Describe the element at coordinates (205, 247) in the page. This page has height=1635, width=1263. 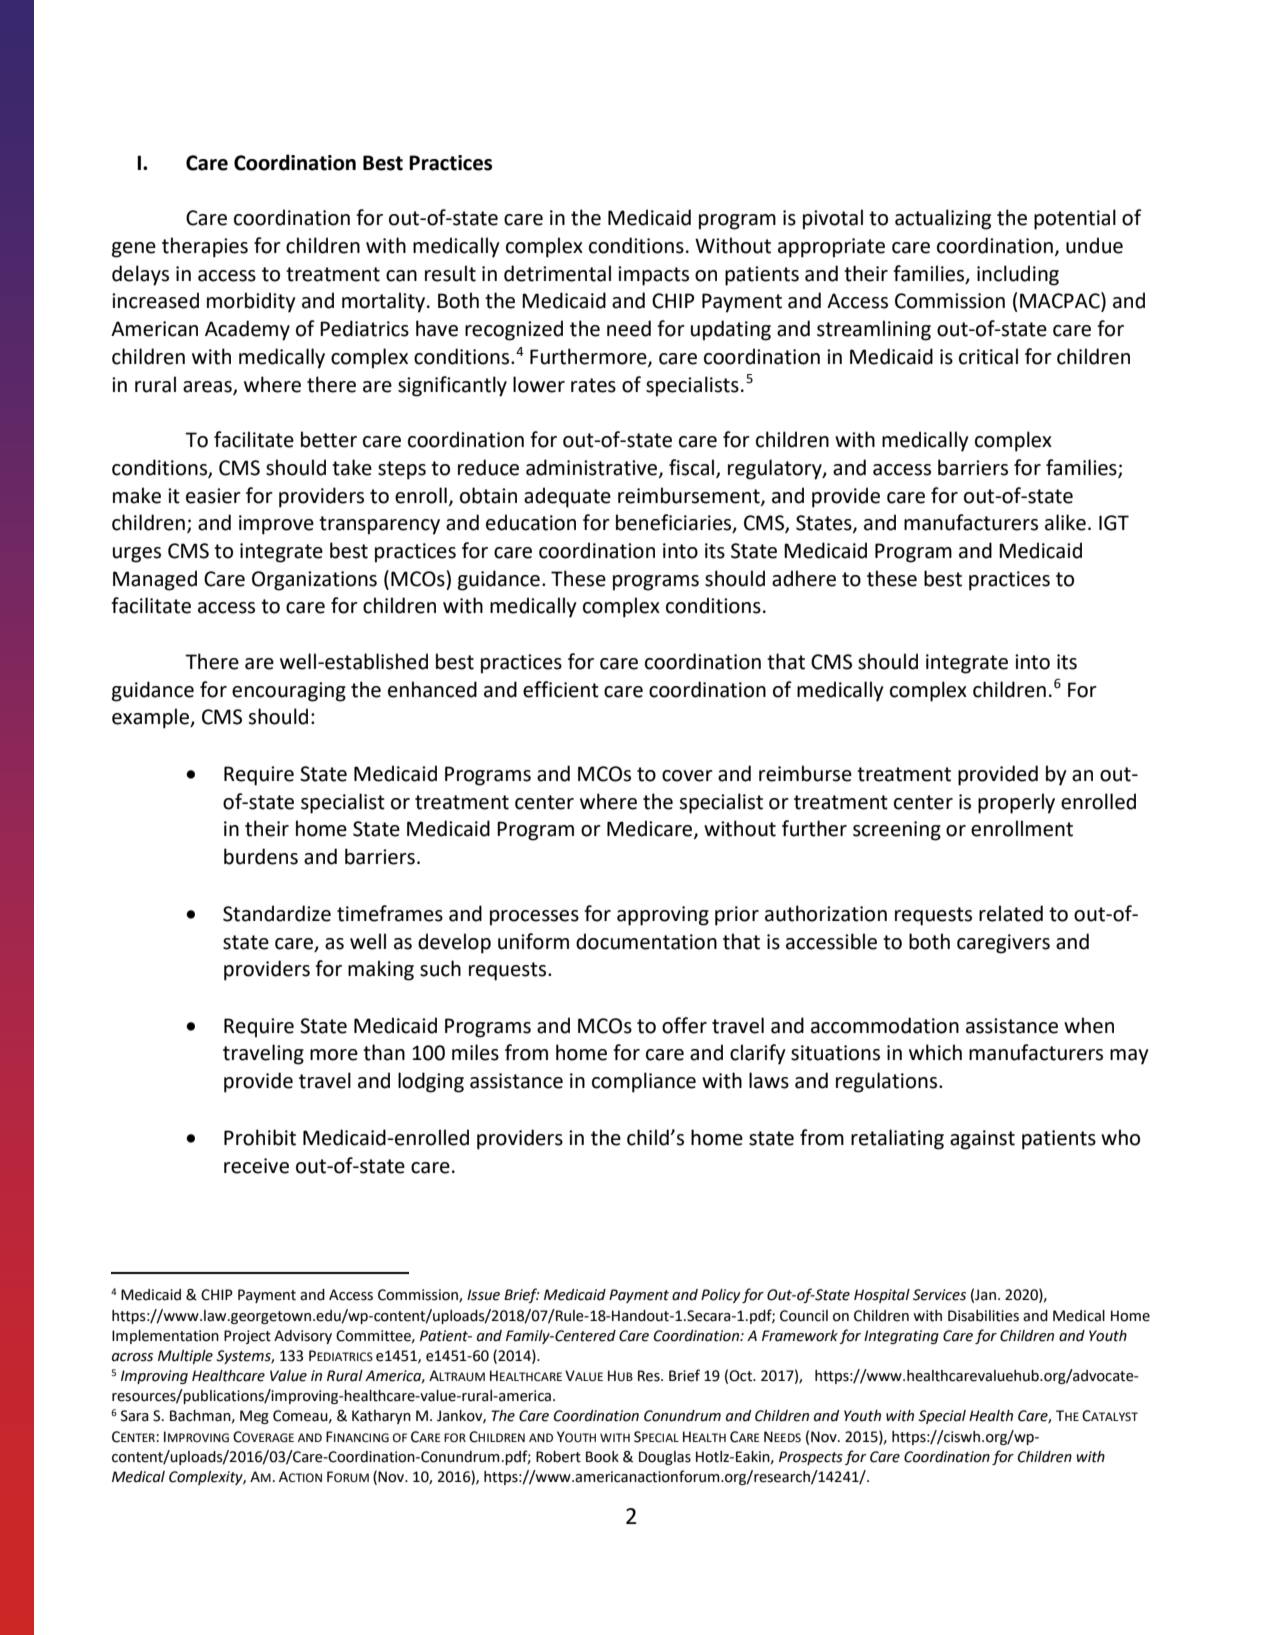
I see `therapies` at that location.
